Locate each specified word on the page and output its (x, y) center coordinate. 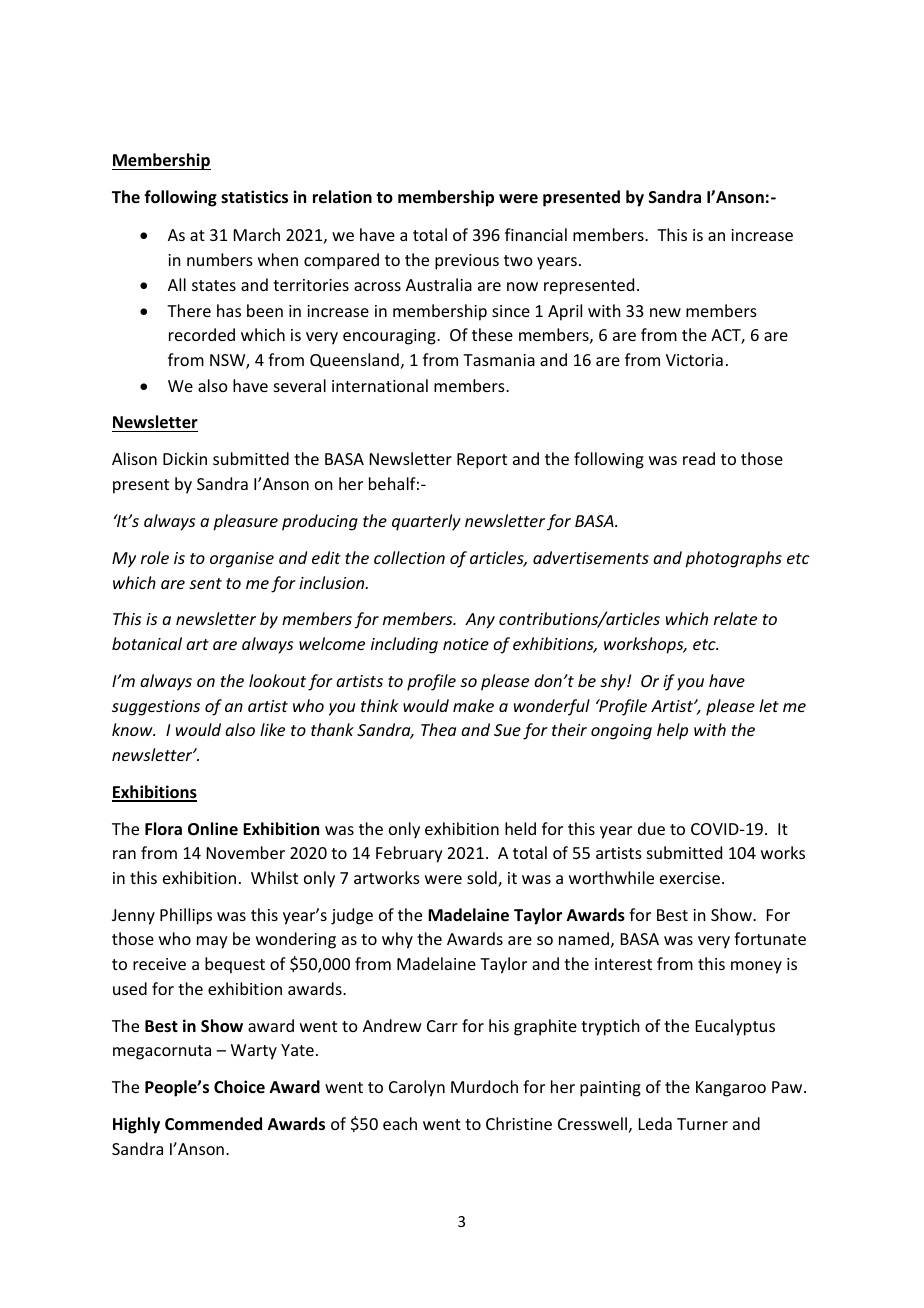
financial (536, 234)
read (699, 458)
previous (467, 262)
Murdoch (484, 1086)
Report (482, 461)
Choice (239, 1087)
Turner (702, 1124)
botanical (147, 643)
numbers (220, 259)
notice (466, 644)
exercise (690, 878)
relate (735, 618)
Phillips (186, 916)
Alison (134, 458)
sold (483, 879)
